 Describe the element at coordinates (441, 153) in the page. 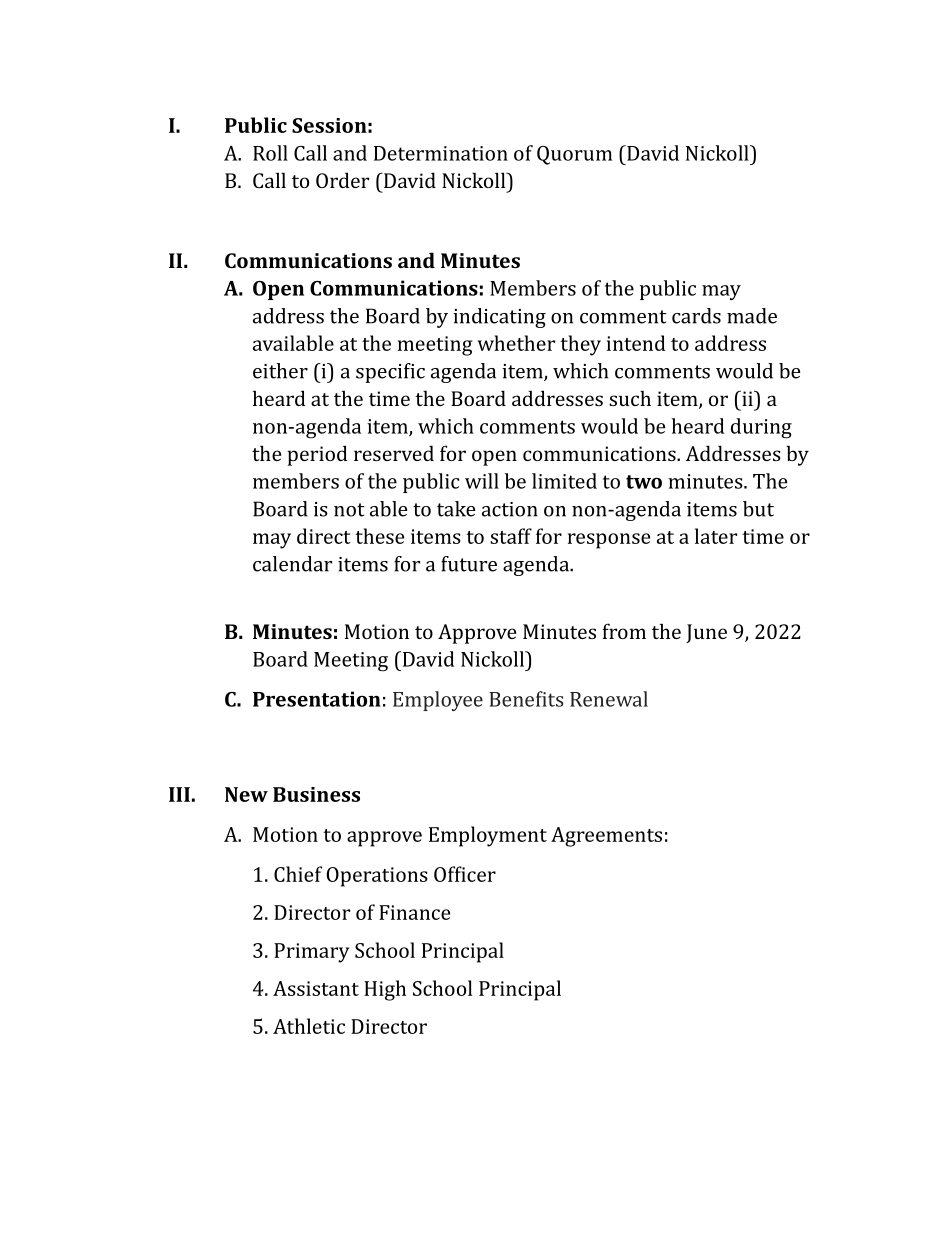

I see `Determination` at that location.
